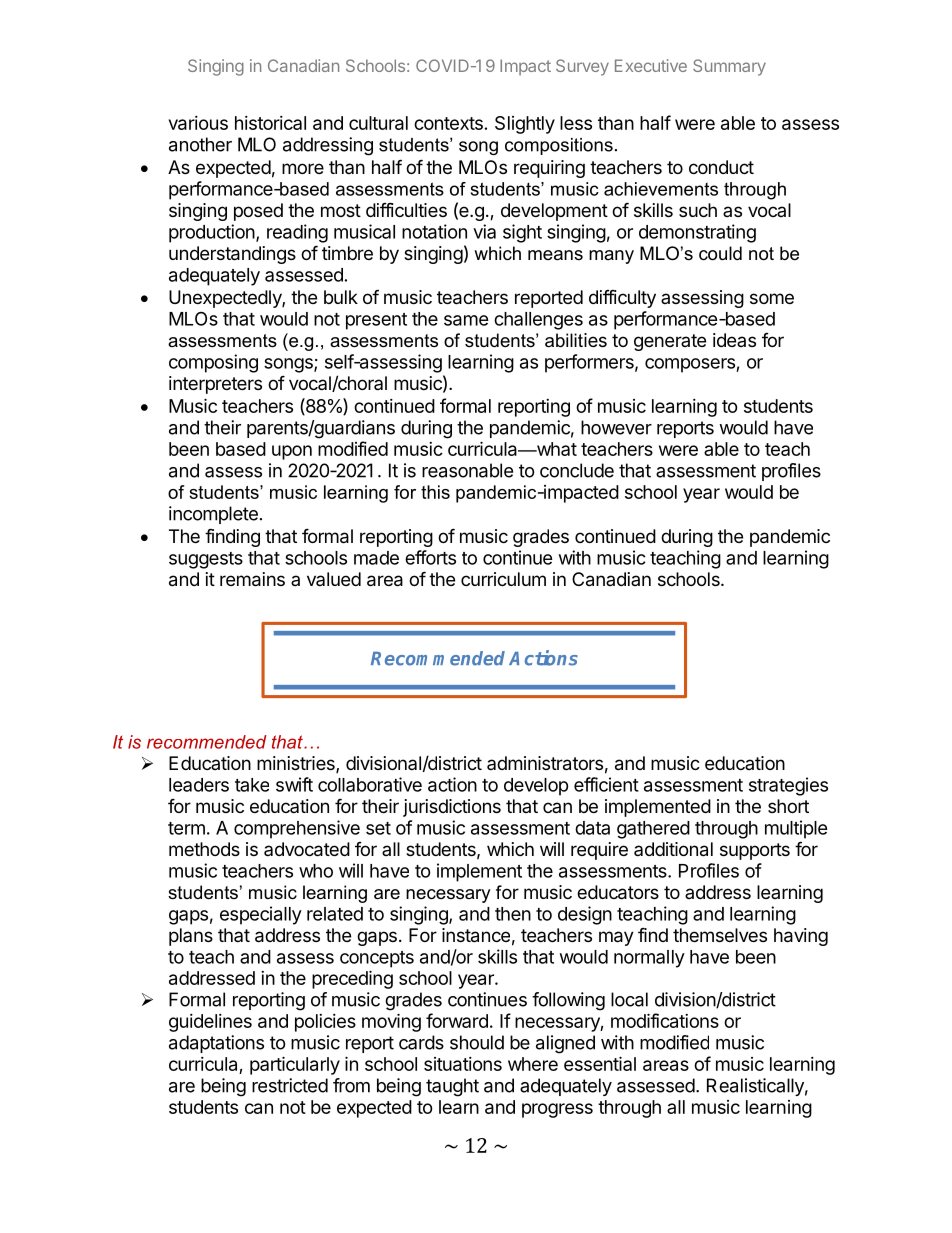 Image resolution: width=952 pixels, height=1233 pixels. I want to click on composers, so click(691, 365).
